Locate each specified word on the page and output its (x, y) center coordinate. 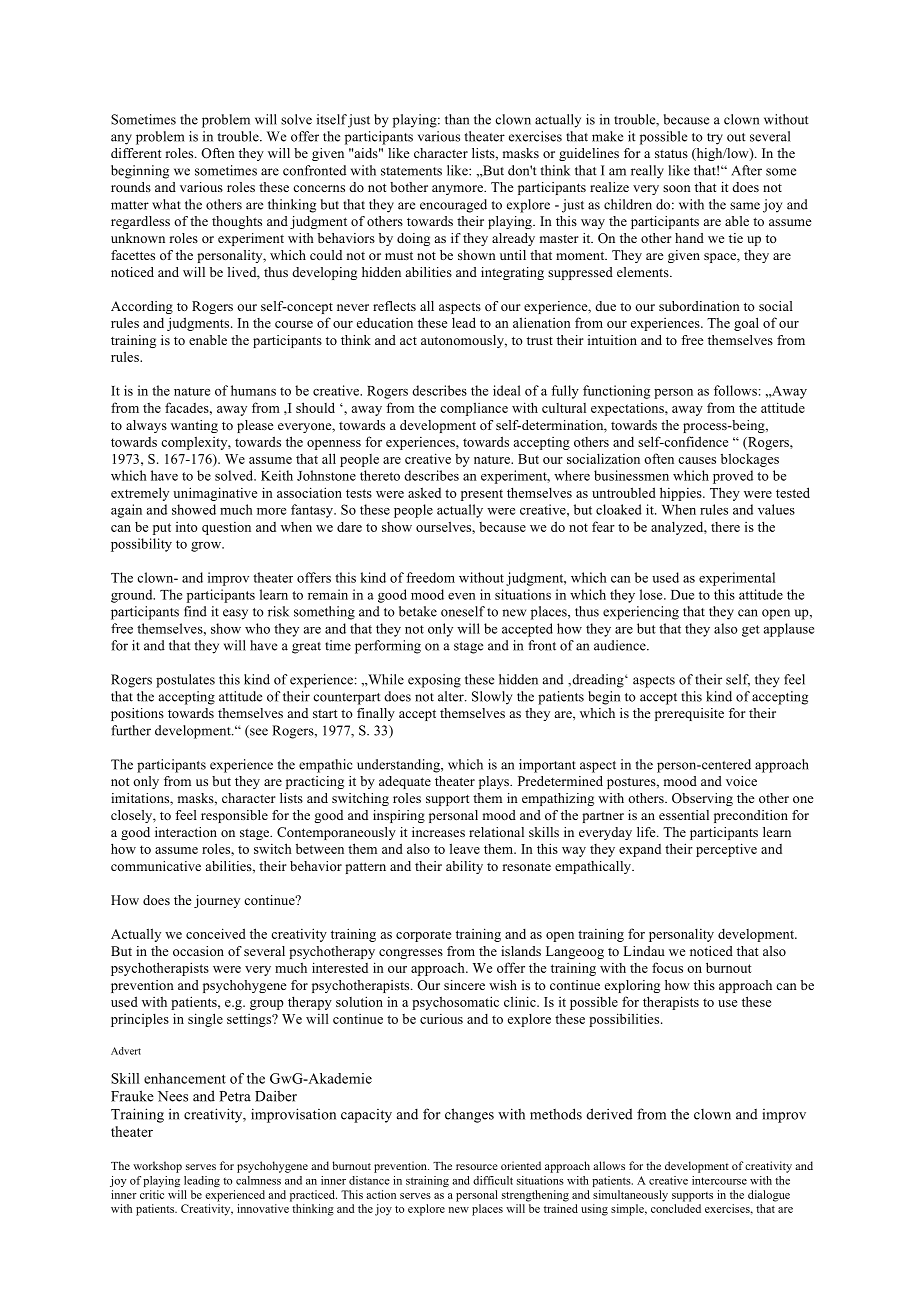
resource (476, 1167)
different (136, 153)
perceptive (726, 850)
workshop (157, 1167)
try (715, 139)
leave (465, 848)
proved (733, 477)
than (457, 119)
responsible (234, 816)
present (482, 495)
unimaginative (215, 494)
